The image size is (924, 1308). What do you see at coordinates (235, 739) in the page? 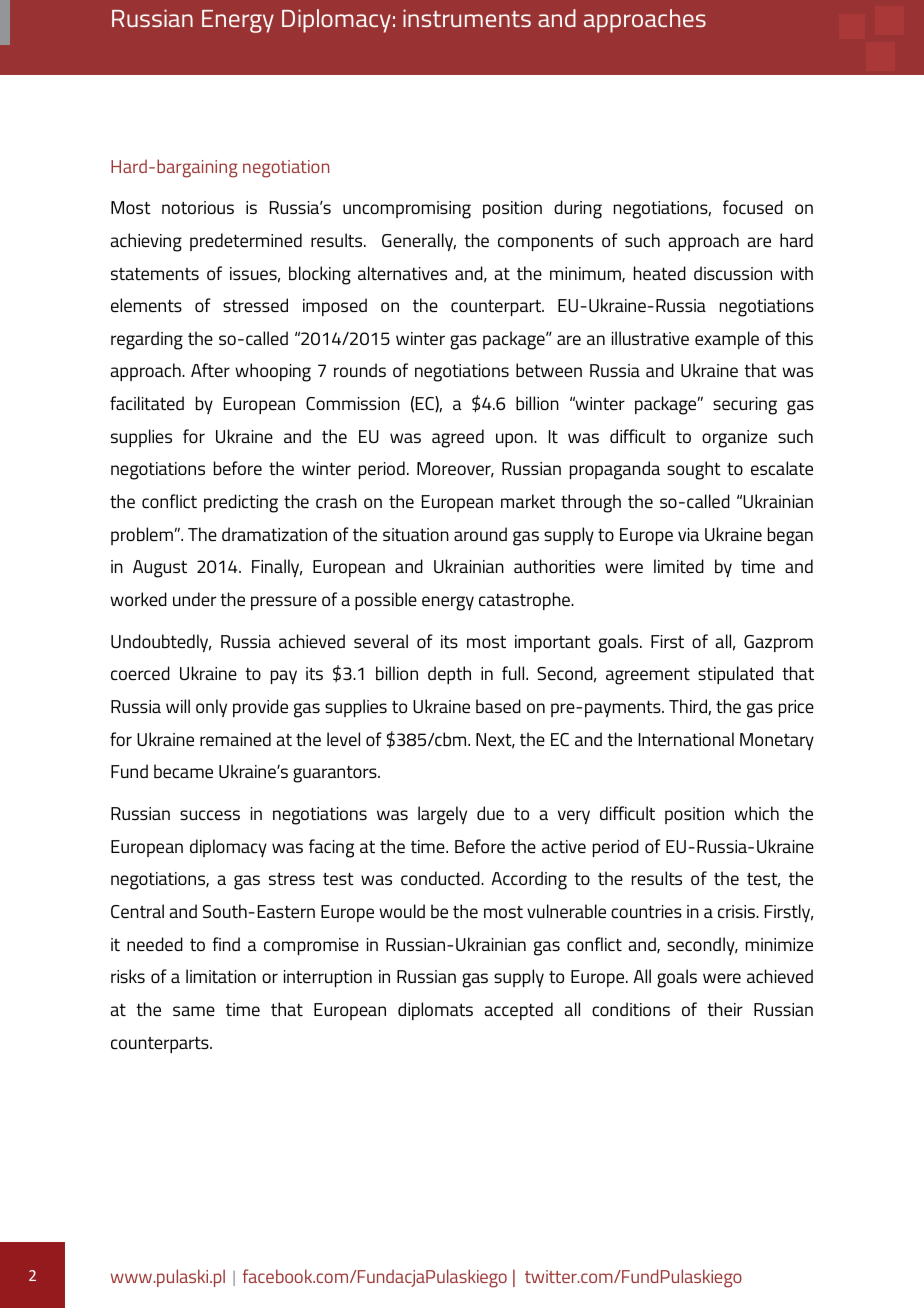
I see `remained` at bounding box center [235, 739].
